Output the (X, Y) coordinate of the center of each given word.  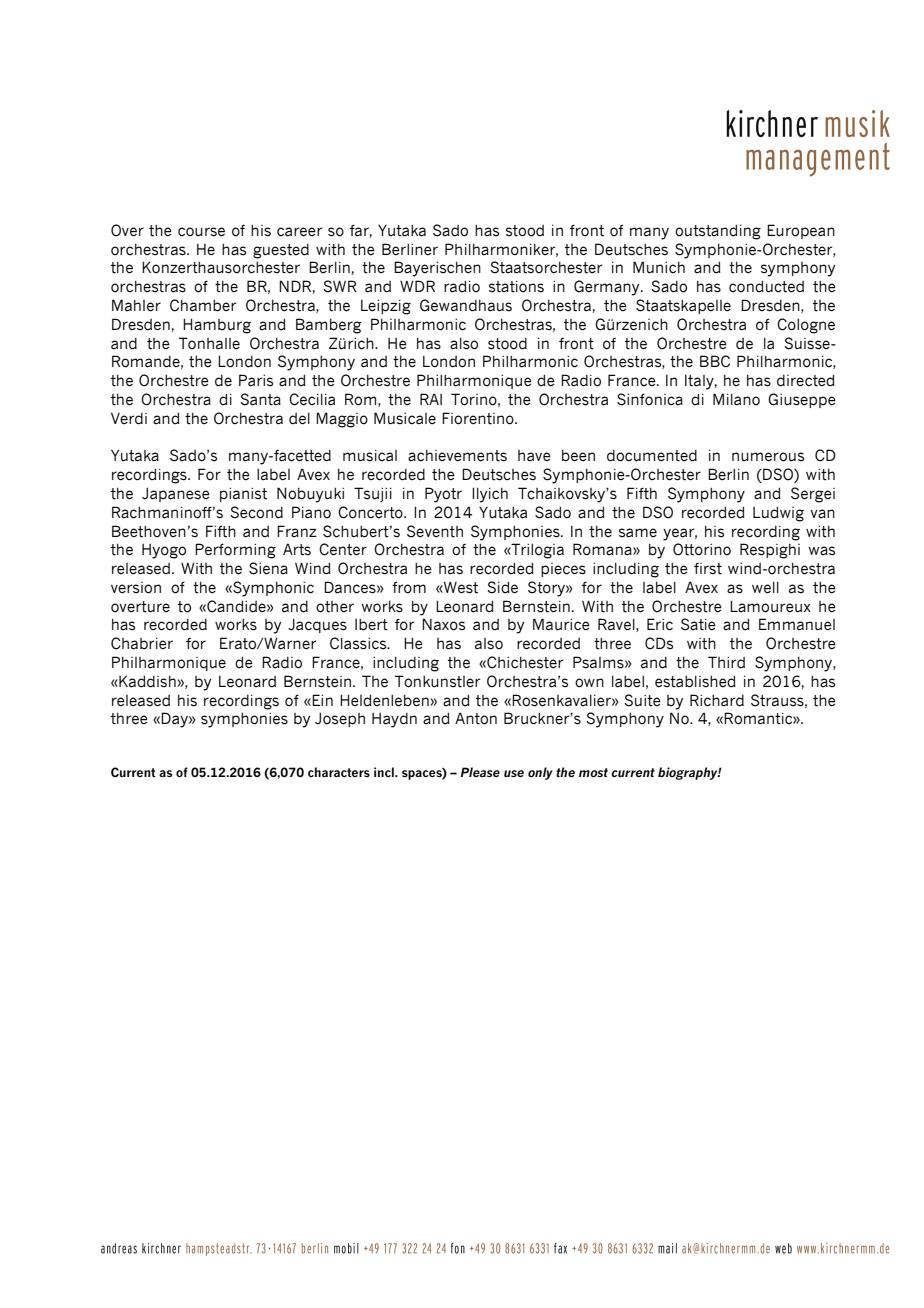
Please (480, 772)
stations (516, 287)
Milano (736, 399)
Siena (268, 568)
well (765, 588)
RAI (431, 399)
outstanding (718, 232)
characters (339, 772)
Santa (260, 399)
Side (502, 587)
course (201, 232)
